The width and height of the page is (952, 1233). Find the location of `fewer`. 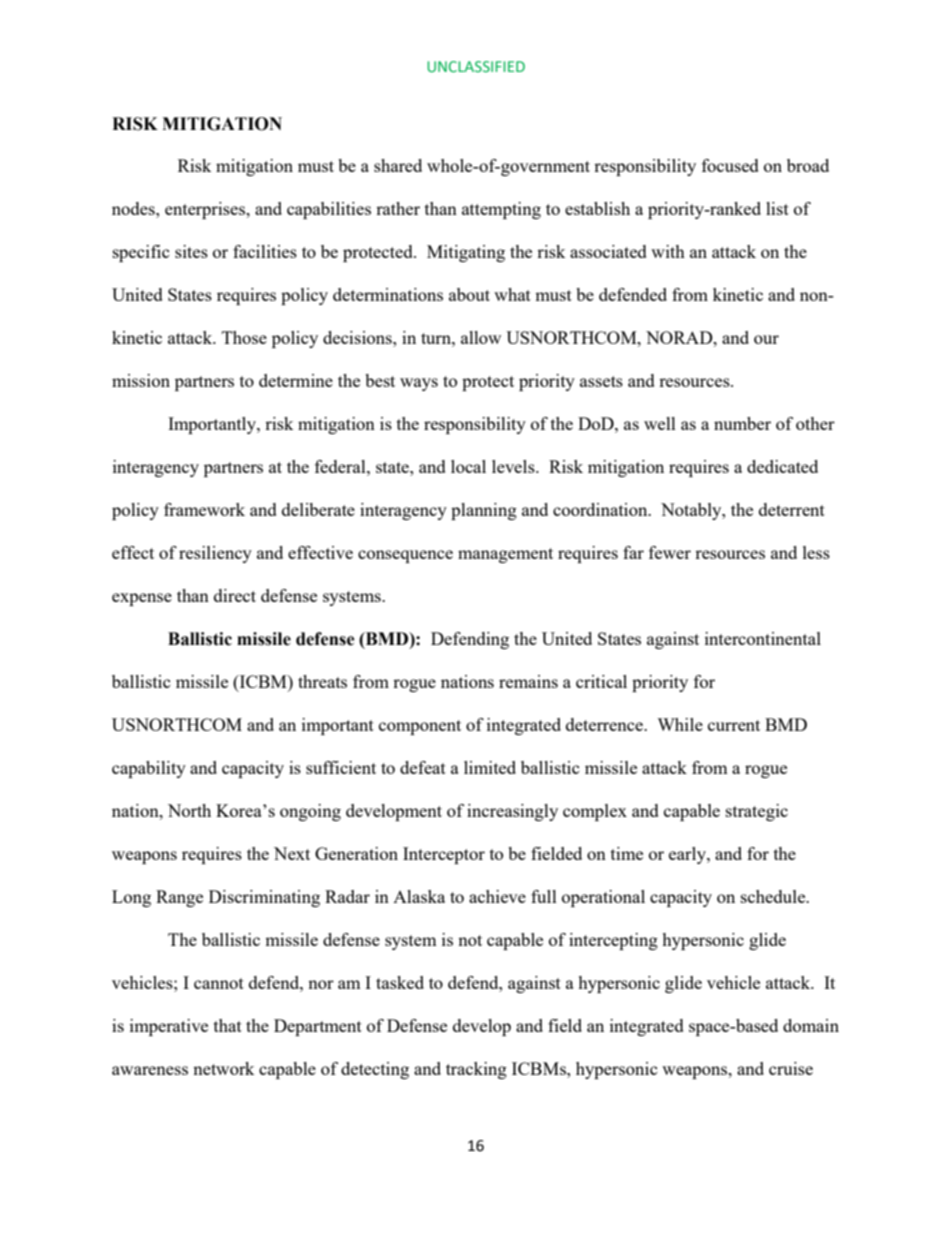

fewer is located at coordinates (670, 552).
